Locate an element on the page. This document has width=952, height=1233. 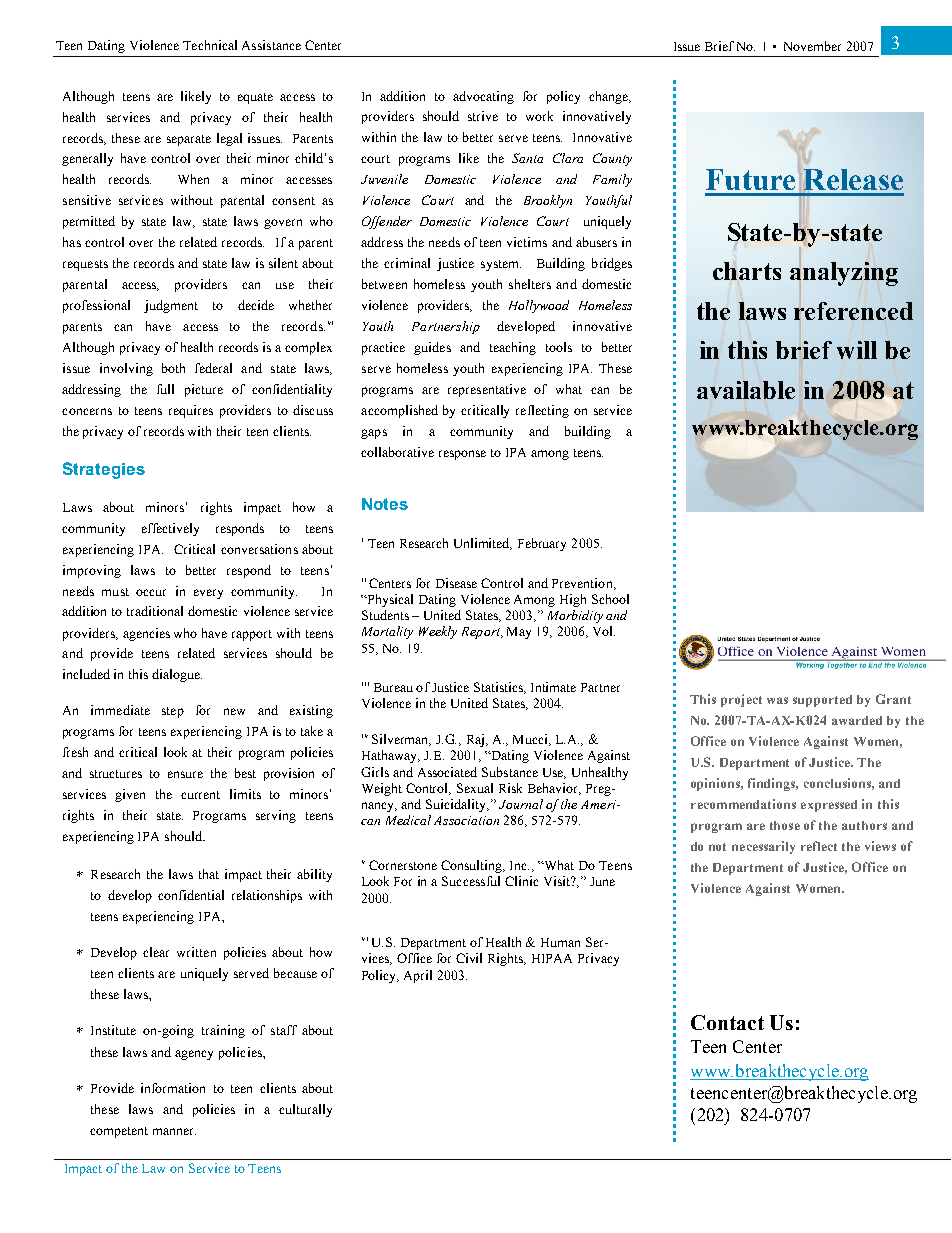
Raj is located at coordinates (477, 740).
